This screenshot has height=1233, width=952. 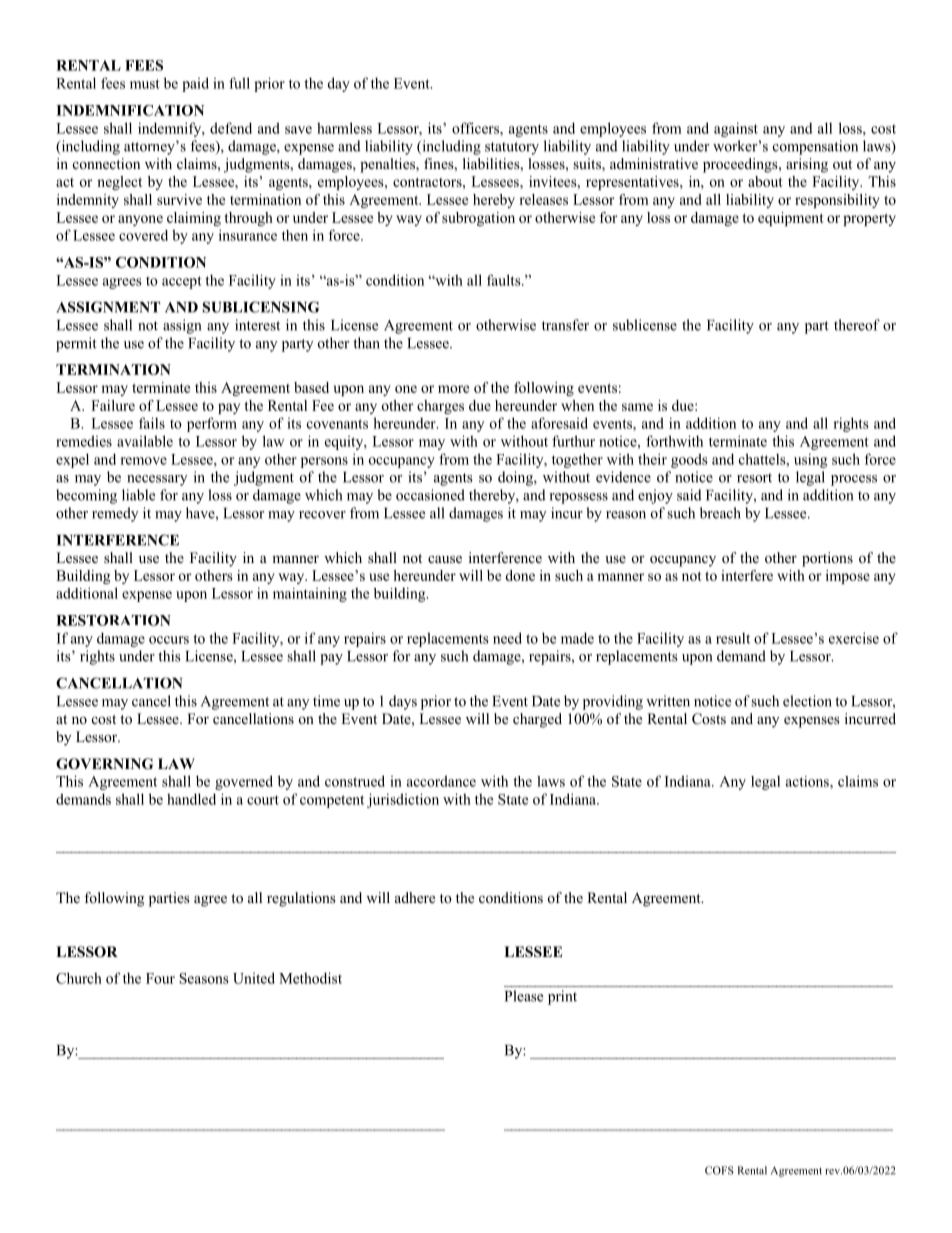 I want to click on Please, so click(x=524, y=996).
